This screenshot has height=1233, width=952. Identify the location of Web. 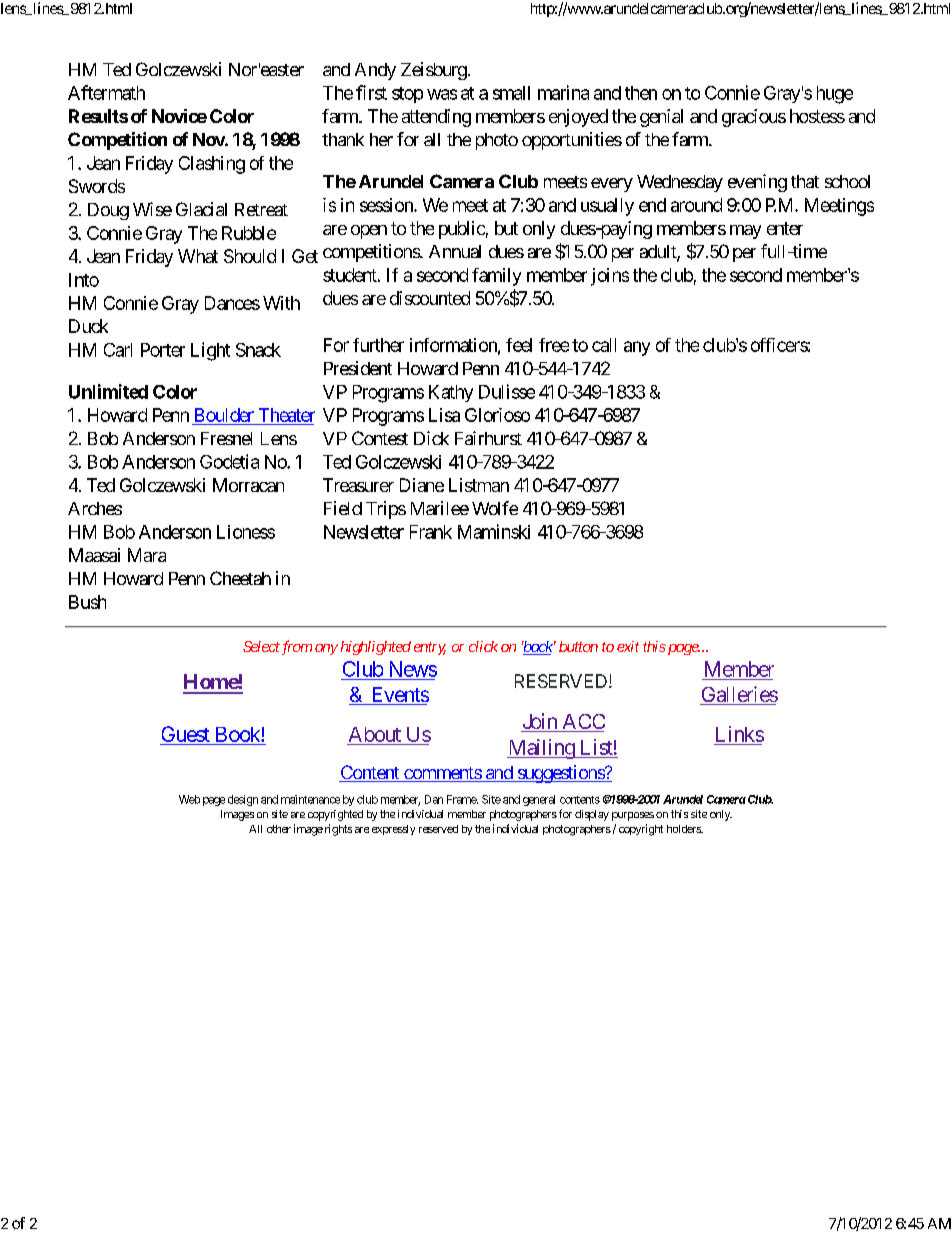
(189, 799).
